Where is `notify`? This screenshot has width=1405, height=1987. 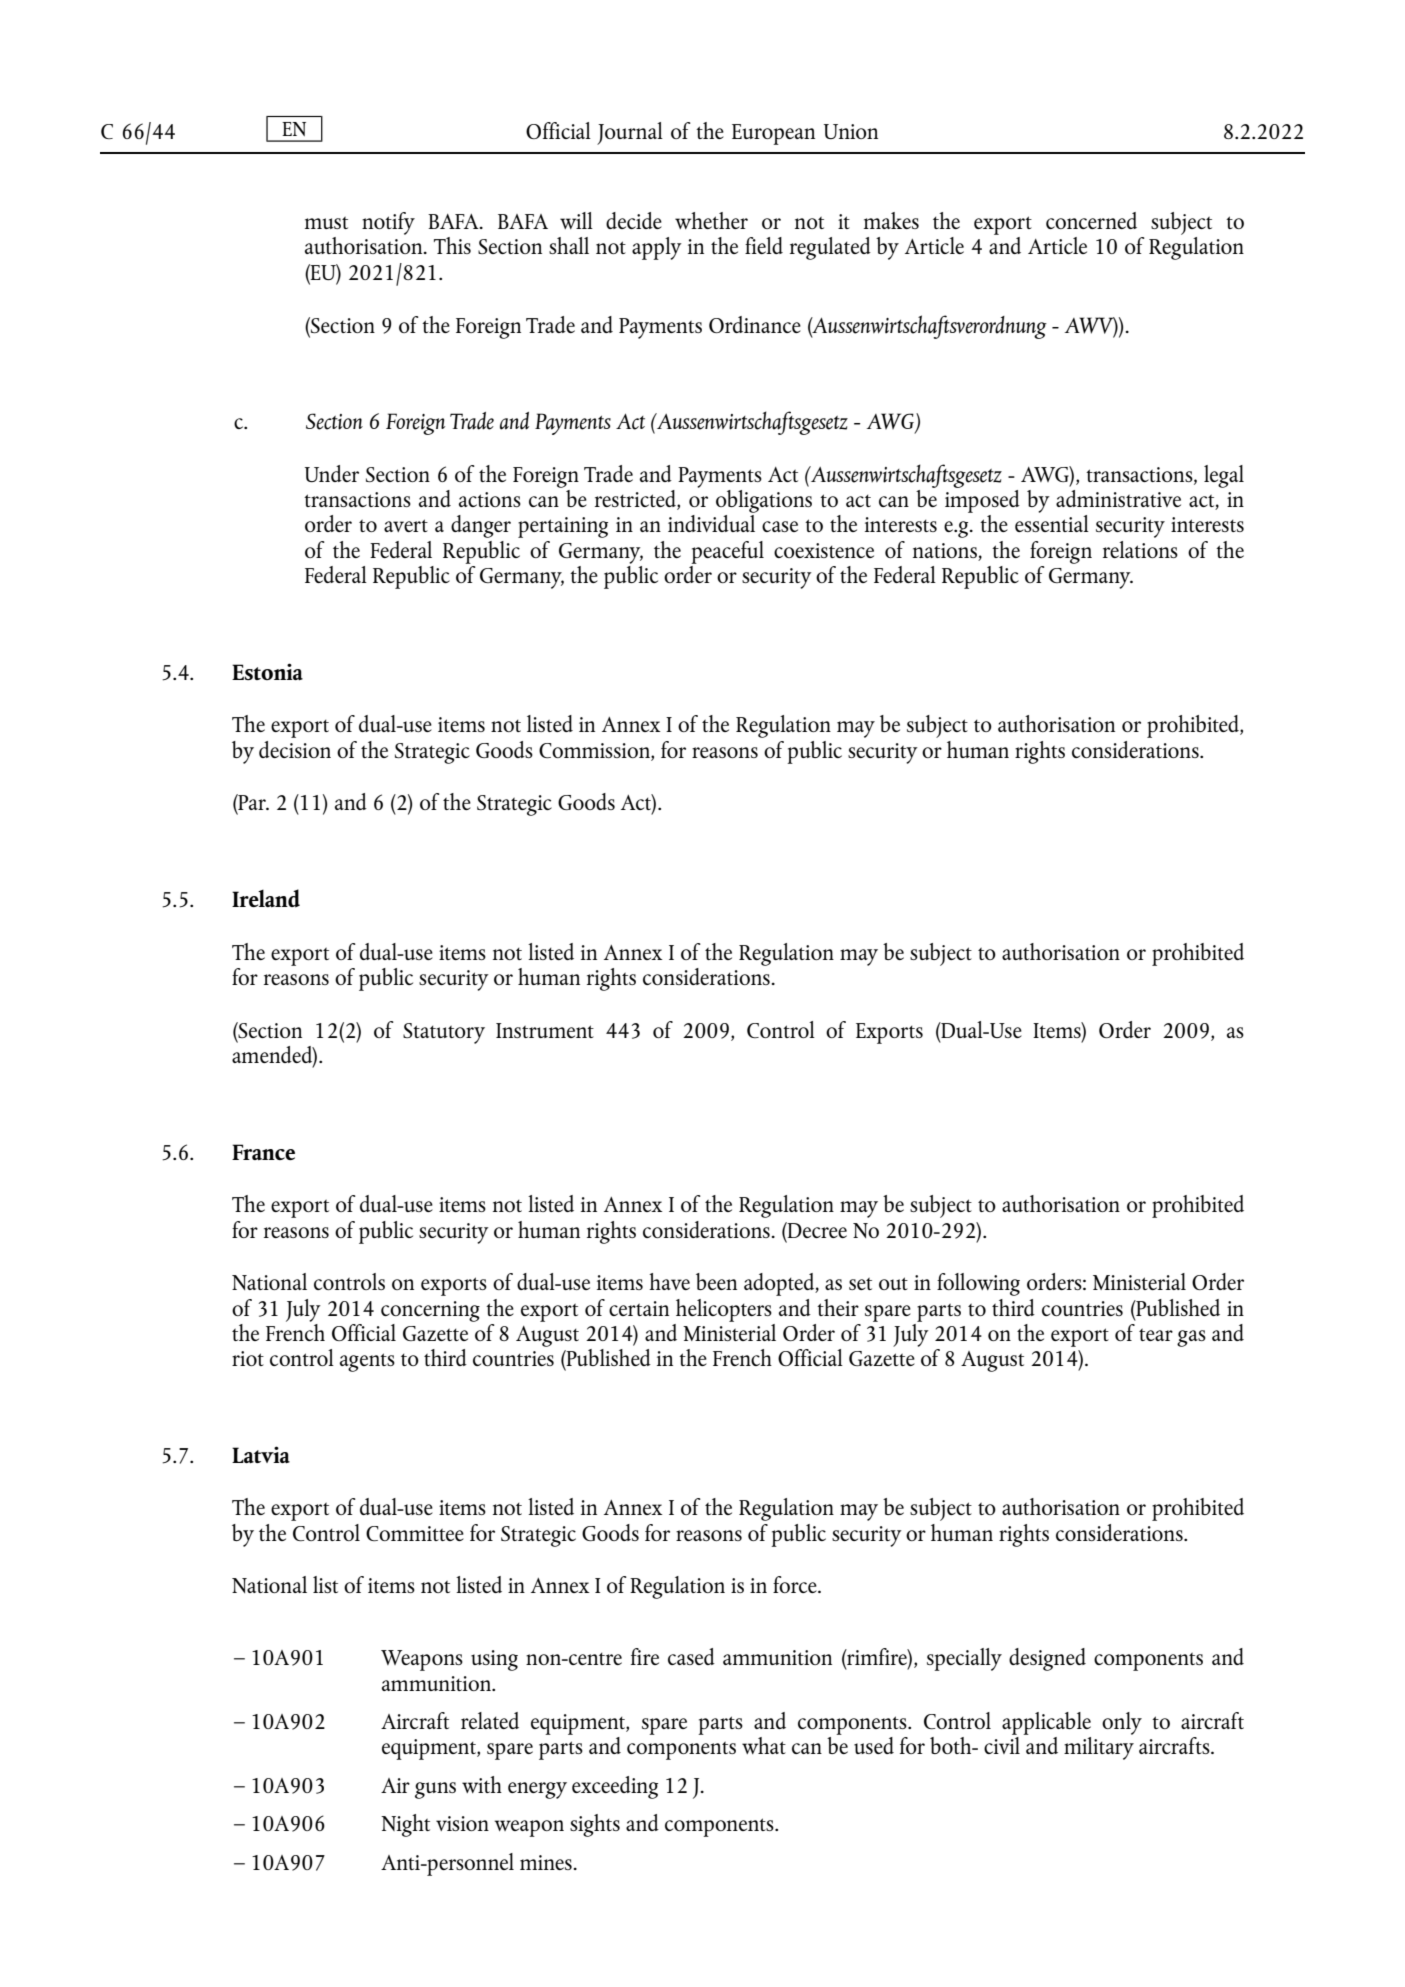
notify is located at coordinates (388, 223).
